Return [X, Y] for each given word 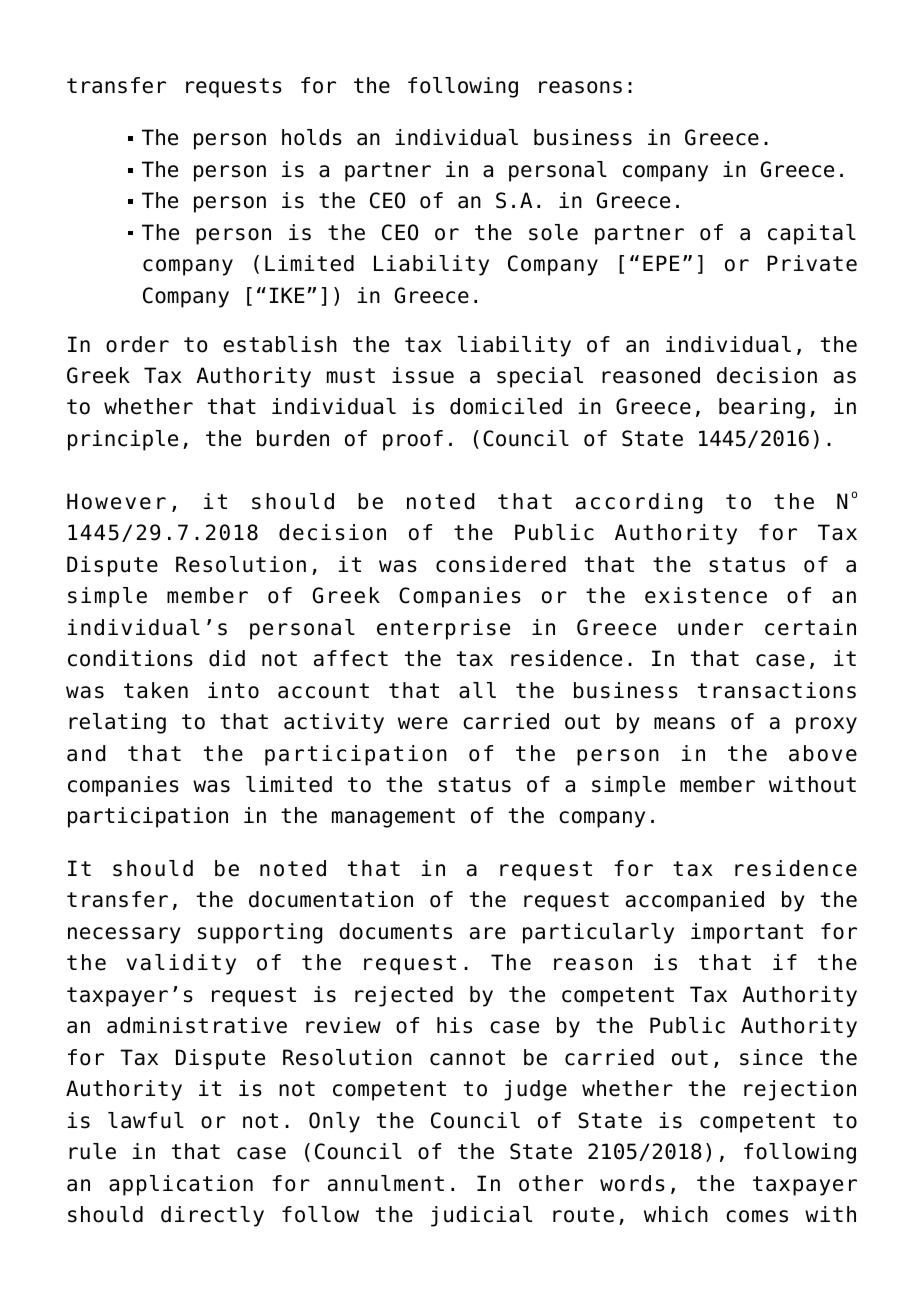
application [181, 1185]
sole [553, 232]
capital [812, 234]
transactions [777, 690]
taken [156, 690]
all [477, 690]
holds [312, 137]
